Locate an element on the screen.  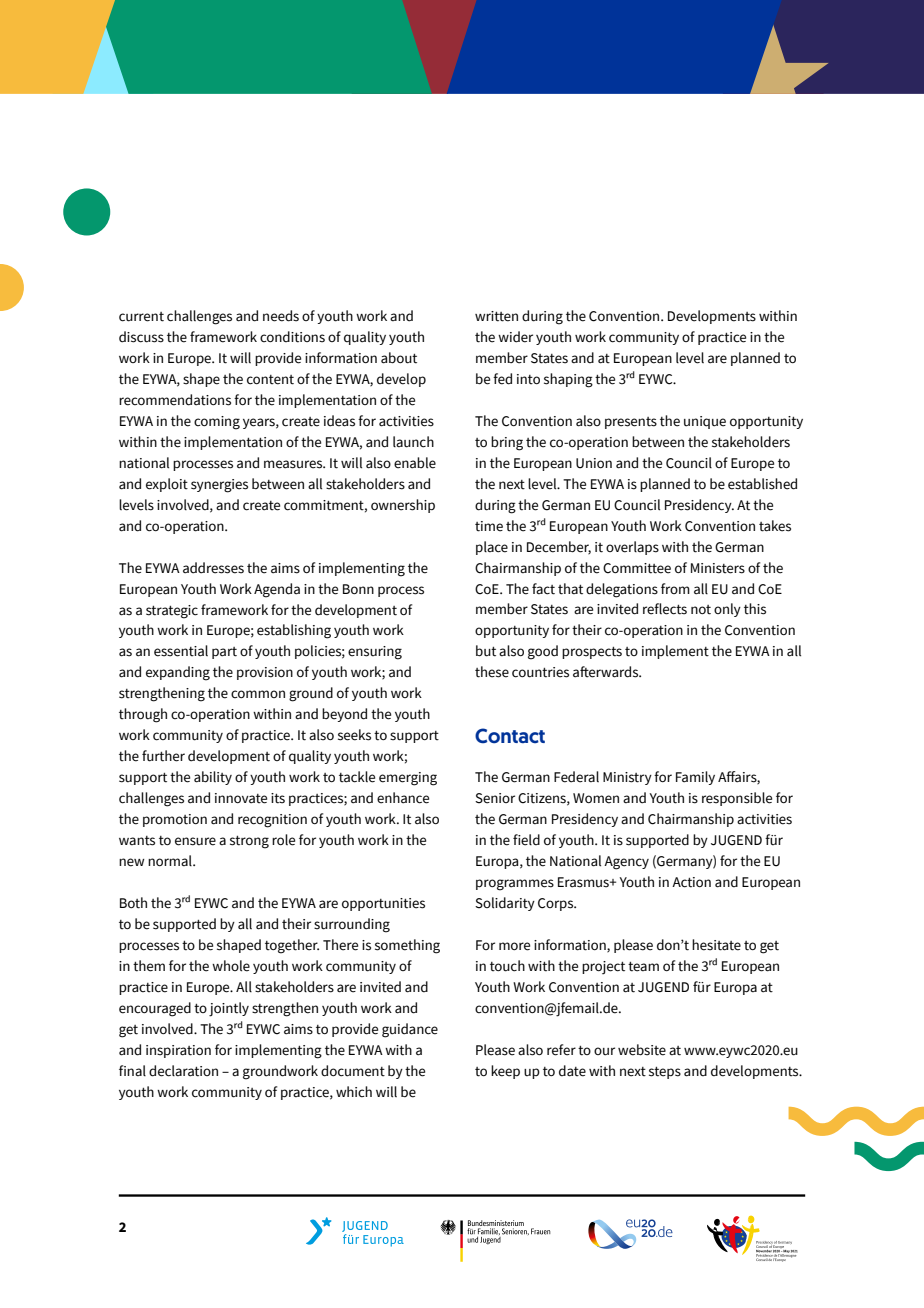
keep is located at coordinates (505, 1072).
